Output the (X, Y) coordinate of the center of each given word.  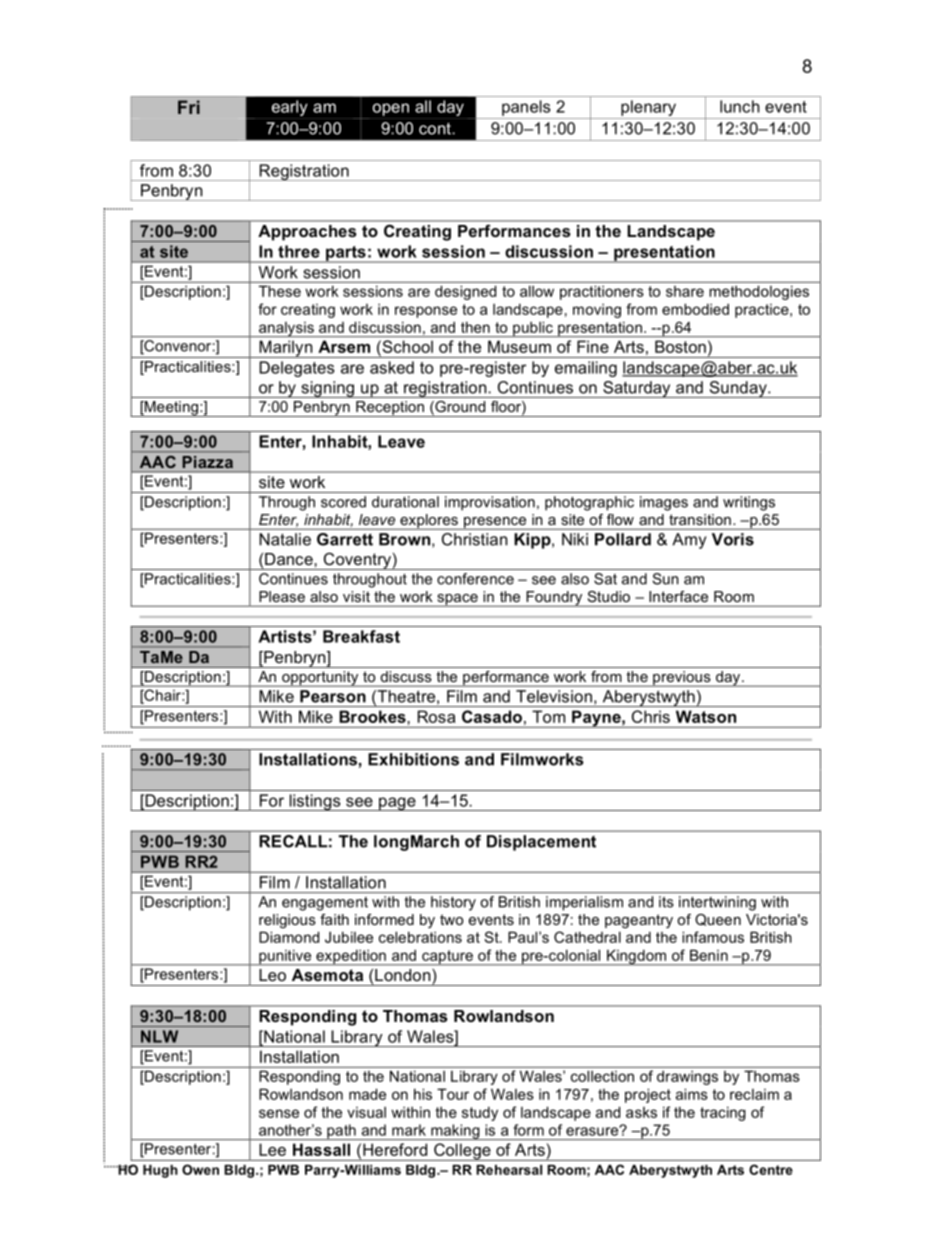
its (666, 902)
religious (287, 921)
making (455, 1132)
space (457, 600)
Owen (200, 1169)
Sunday (738, 389)
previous (682, 679)
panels (526, 108)
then (475, 327)
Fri (189, 107)
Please (282, 596)
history (453, 903)
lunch (740, 106)
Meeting (171, 409)
